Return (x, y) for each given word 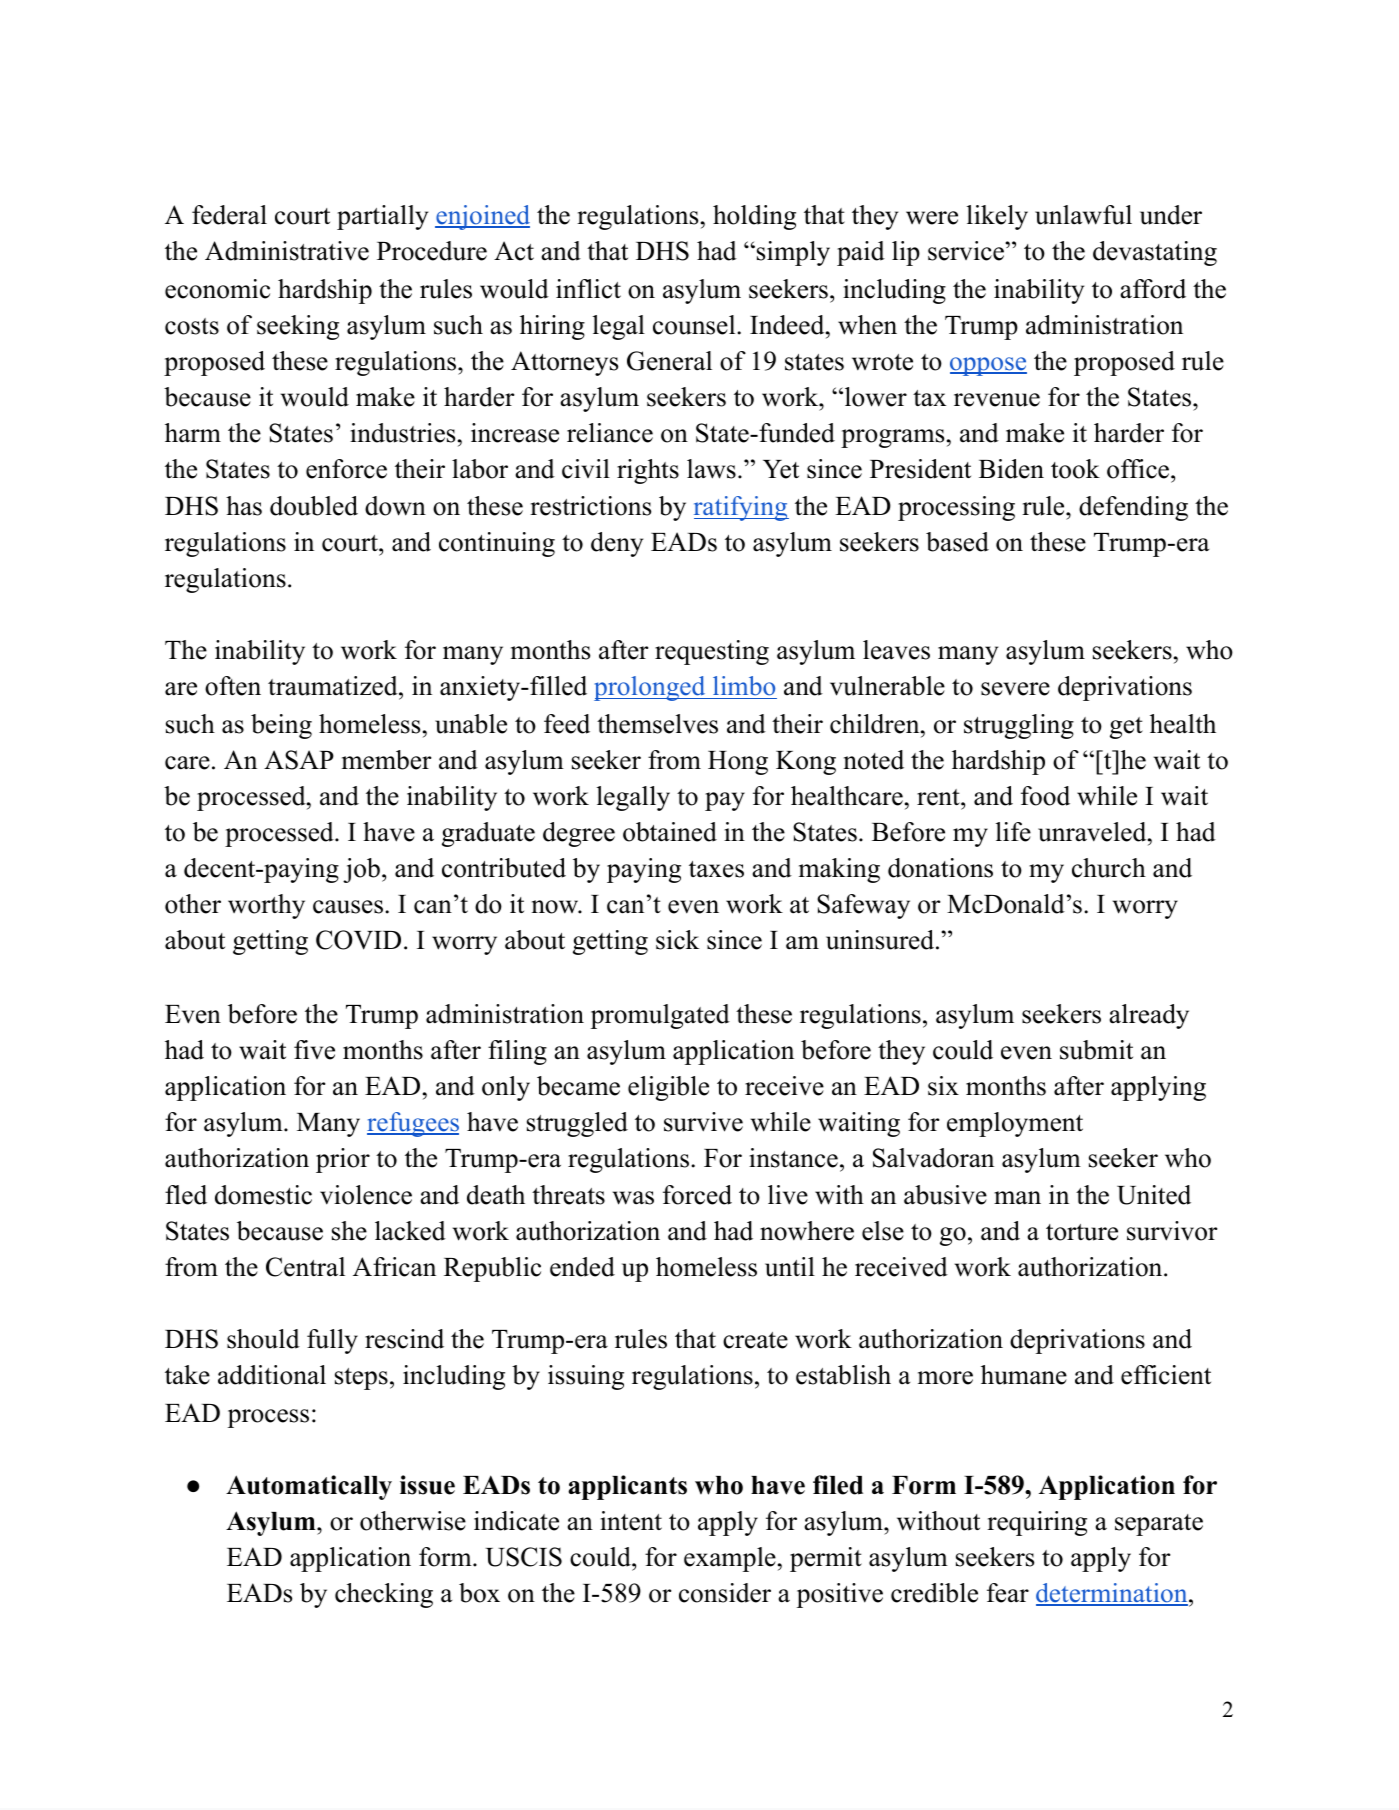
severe (1015, 689)
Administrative (287, 251)
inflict (588, 289)
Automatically (309, 1487)
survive (703, 1122)
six (943, 1086)
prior (343, 1160)
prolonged (651, 688)
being (281, 726)
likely (997, 217)
